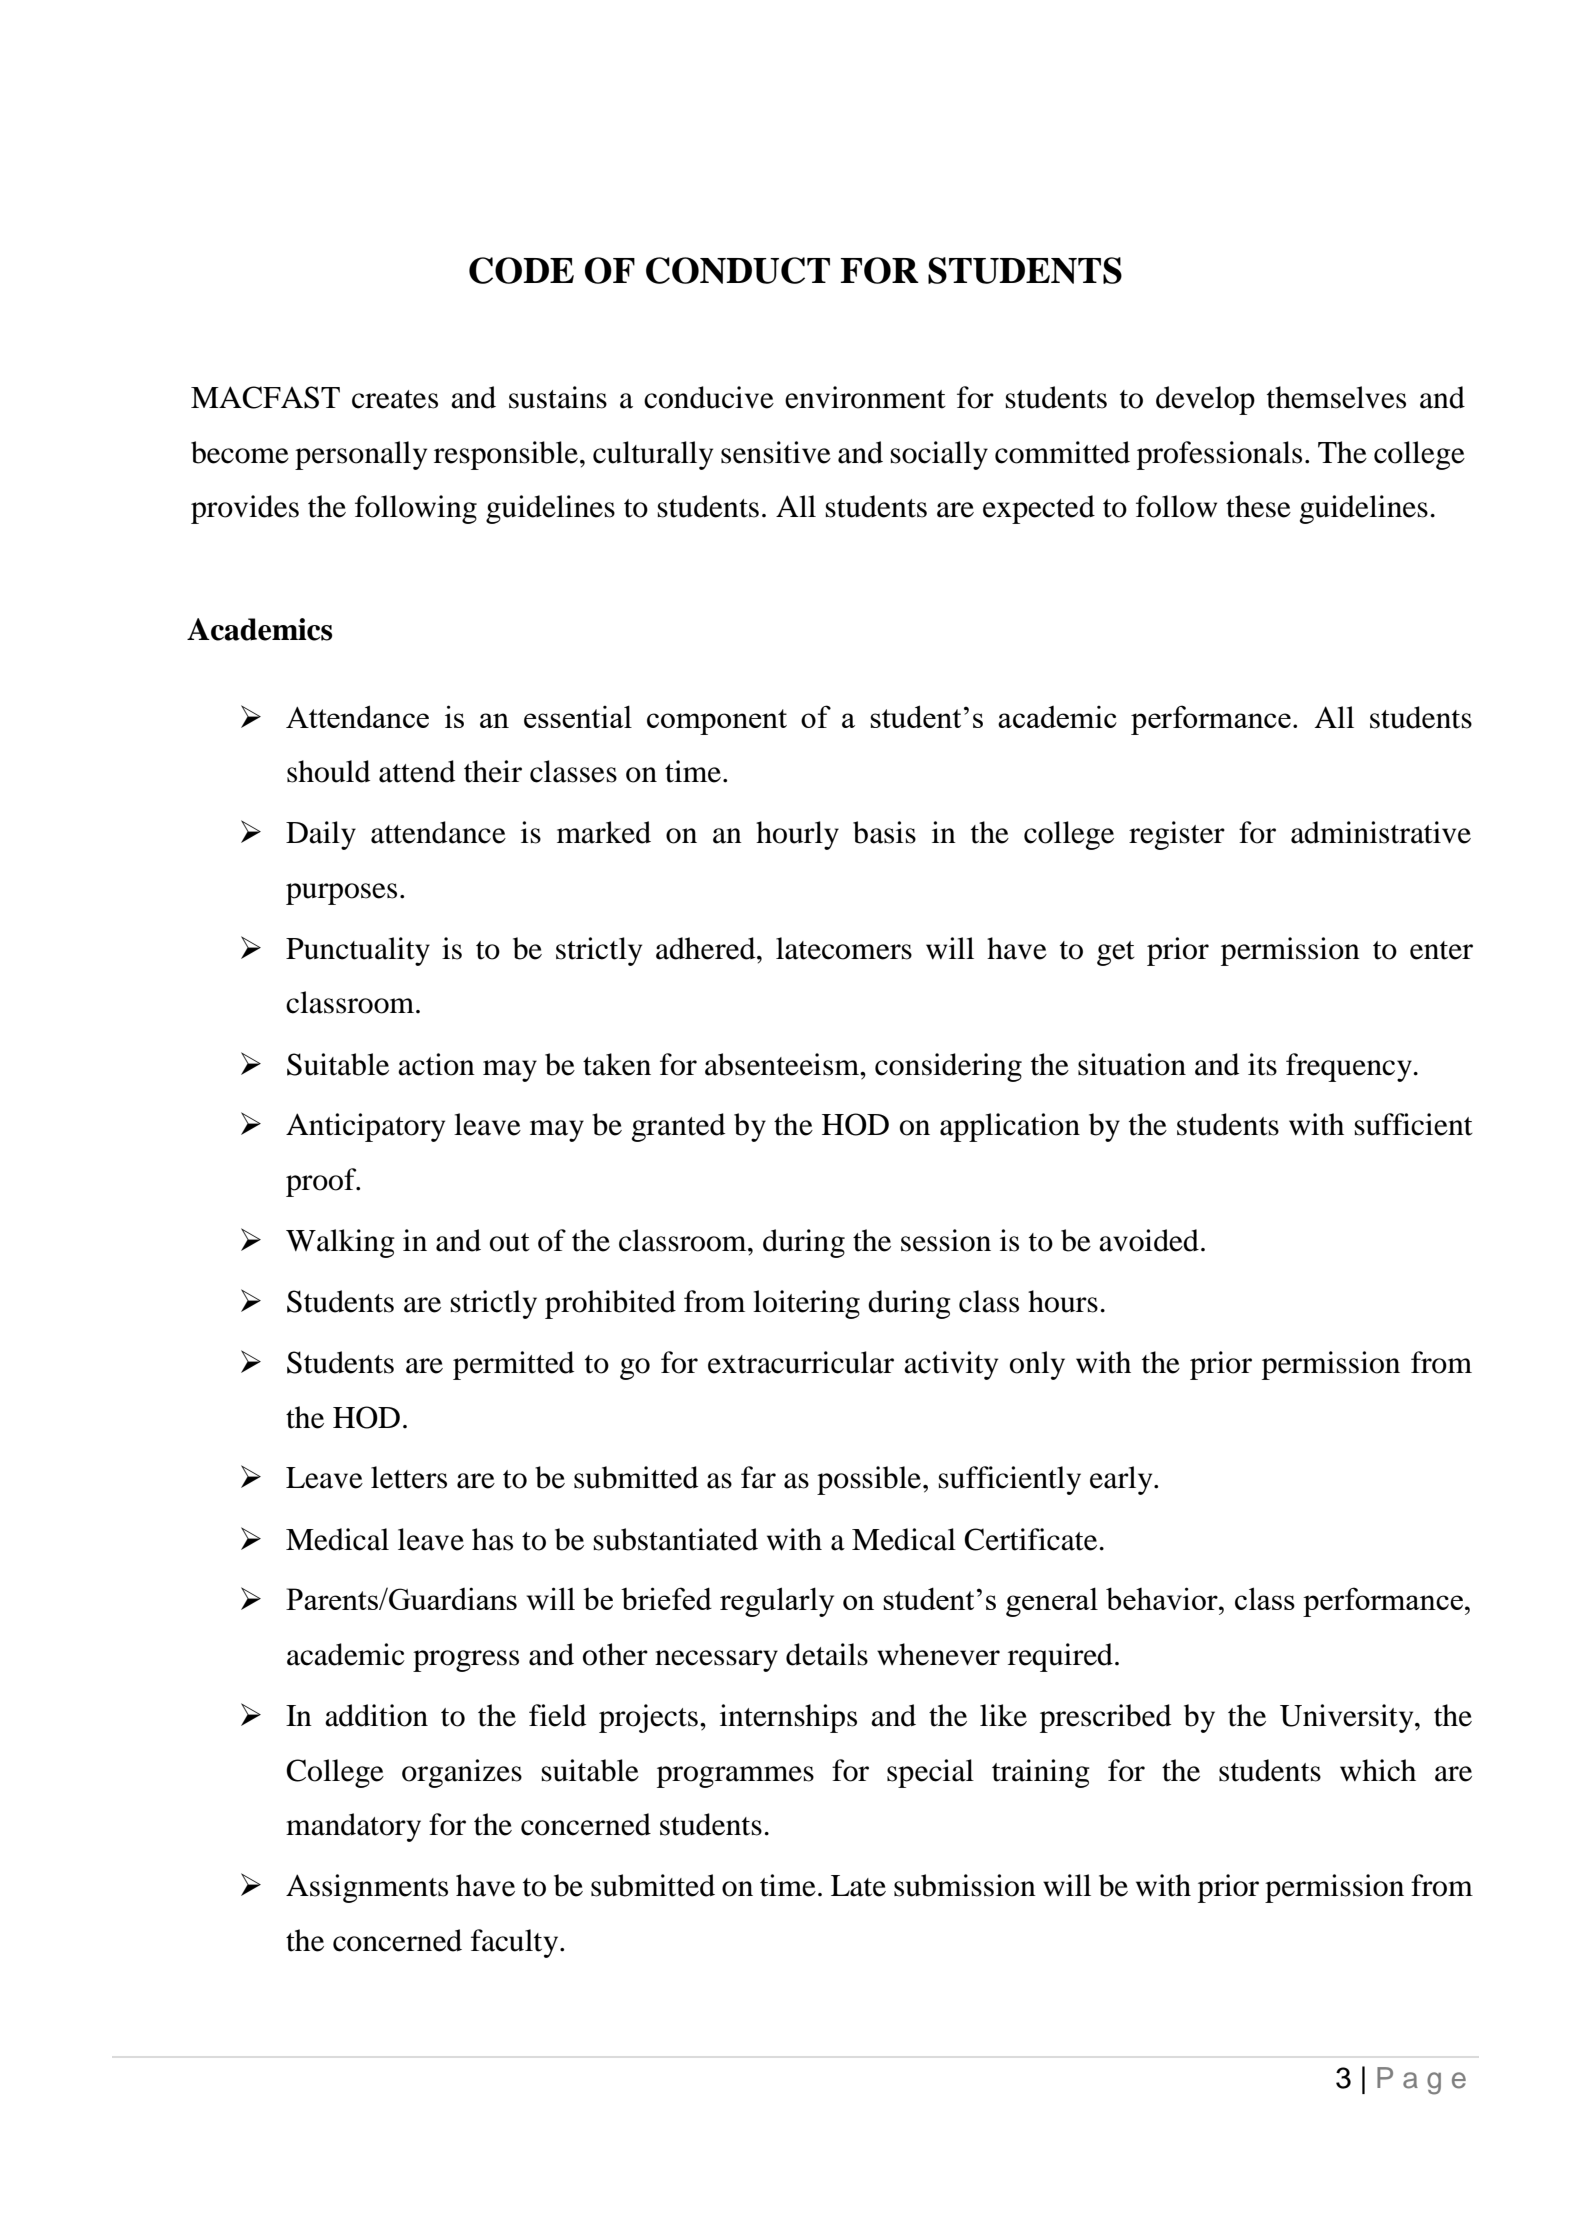  What do you see at coordinates (1378, 1770) in the document?
I see `which` at bounding box center [1378, 1770].
